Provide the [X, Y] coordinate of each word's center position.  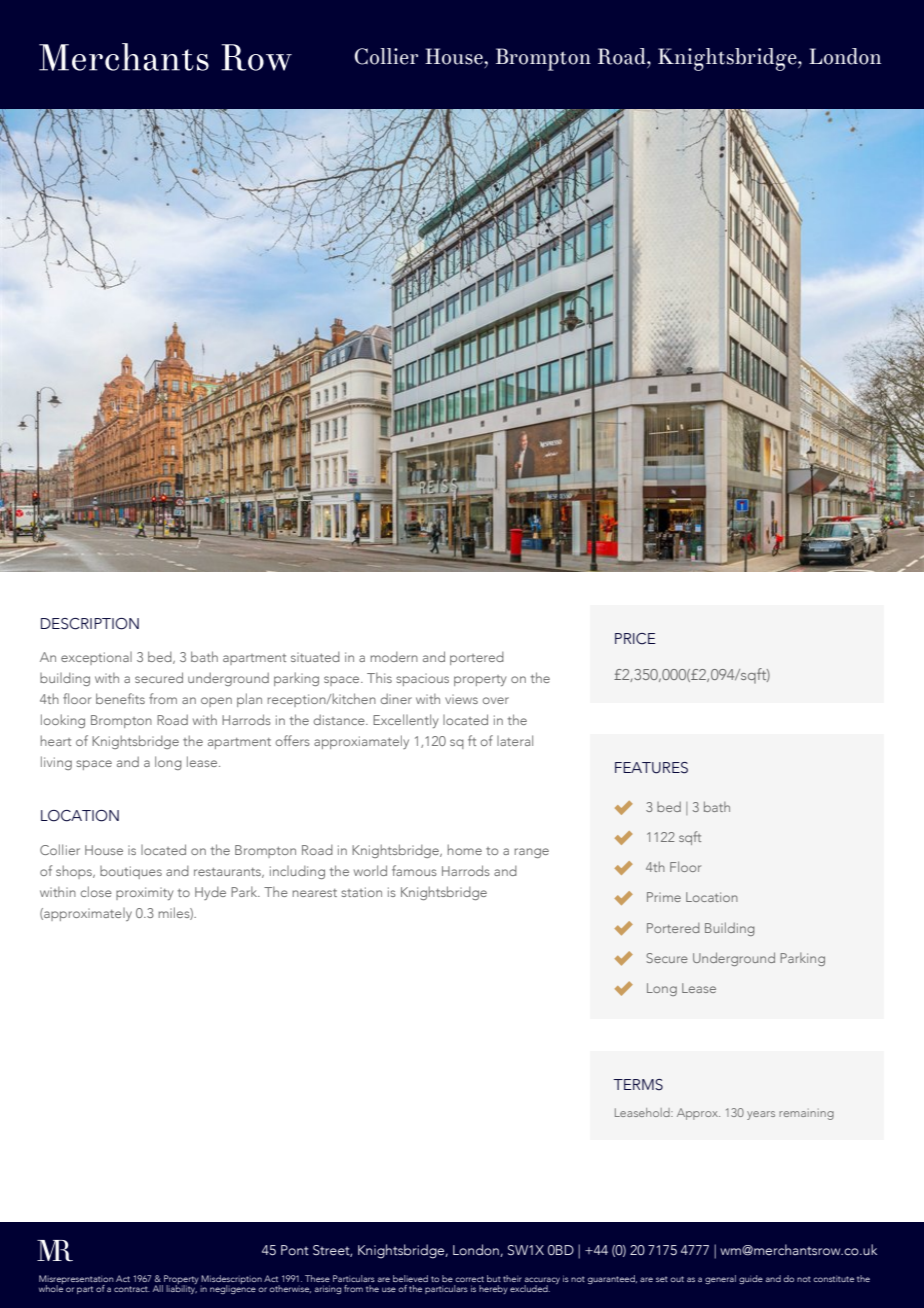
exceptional [96, 658]
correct [469, 1279]
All [158, 1288]
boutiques [131, 872]
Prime [664, 897]
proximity [144, 893]
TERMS [638, 1085]
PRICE [635, 639]
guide [751, 1279]
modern [394, 657]
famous [414, 870]
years [761, 1115]
